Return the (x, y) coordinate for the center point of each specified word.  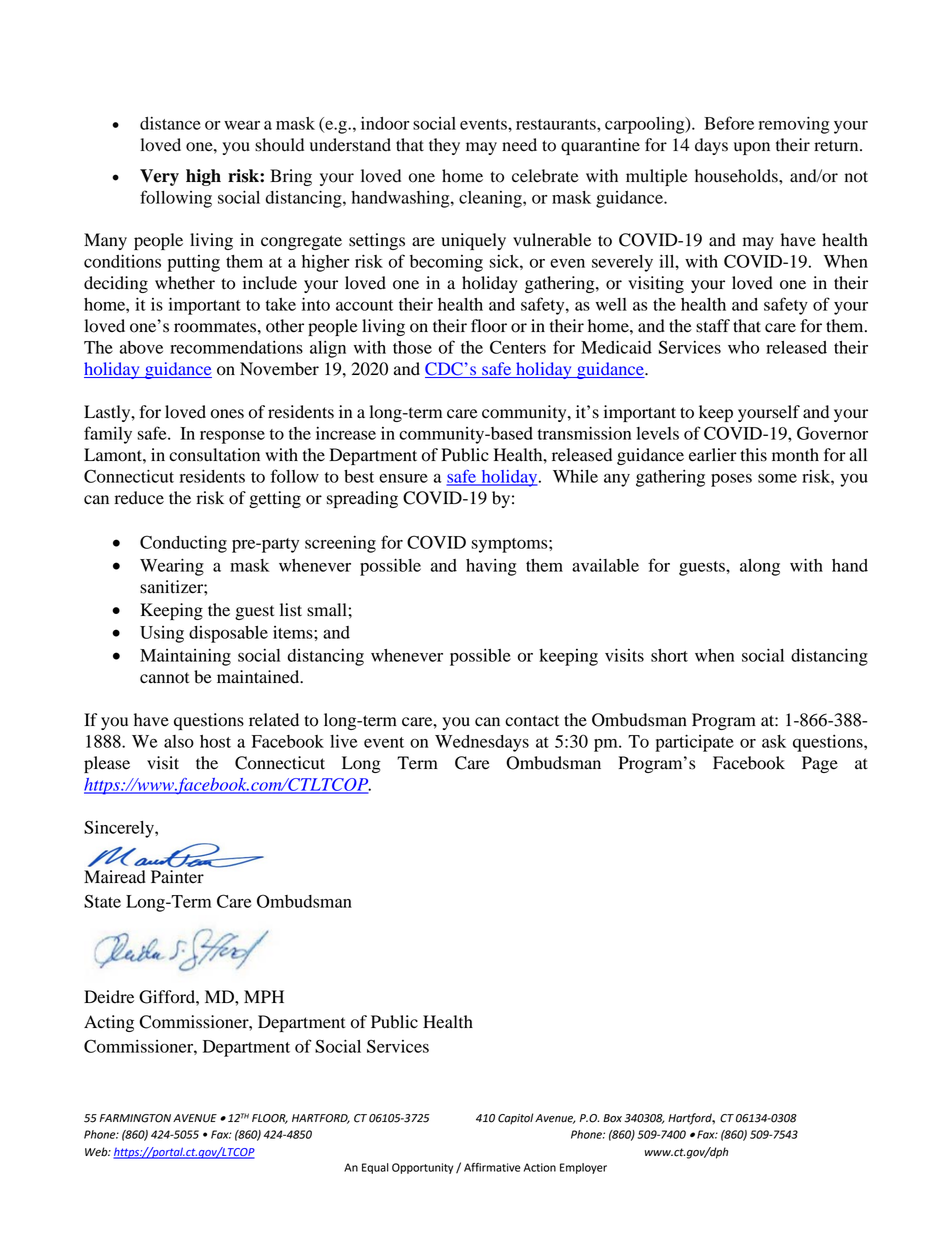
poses (731, 480)
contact (532, 721)
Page (820, 764)
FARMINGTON (135, 1118)
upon (752, 148)
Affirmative (492, 1167)
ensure (403, 478)
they (444, 146)
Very (159, 177)
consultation (214, 455)
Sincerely (120, 829)
